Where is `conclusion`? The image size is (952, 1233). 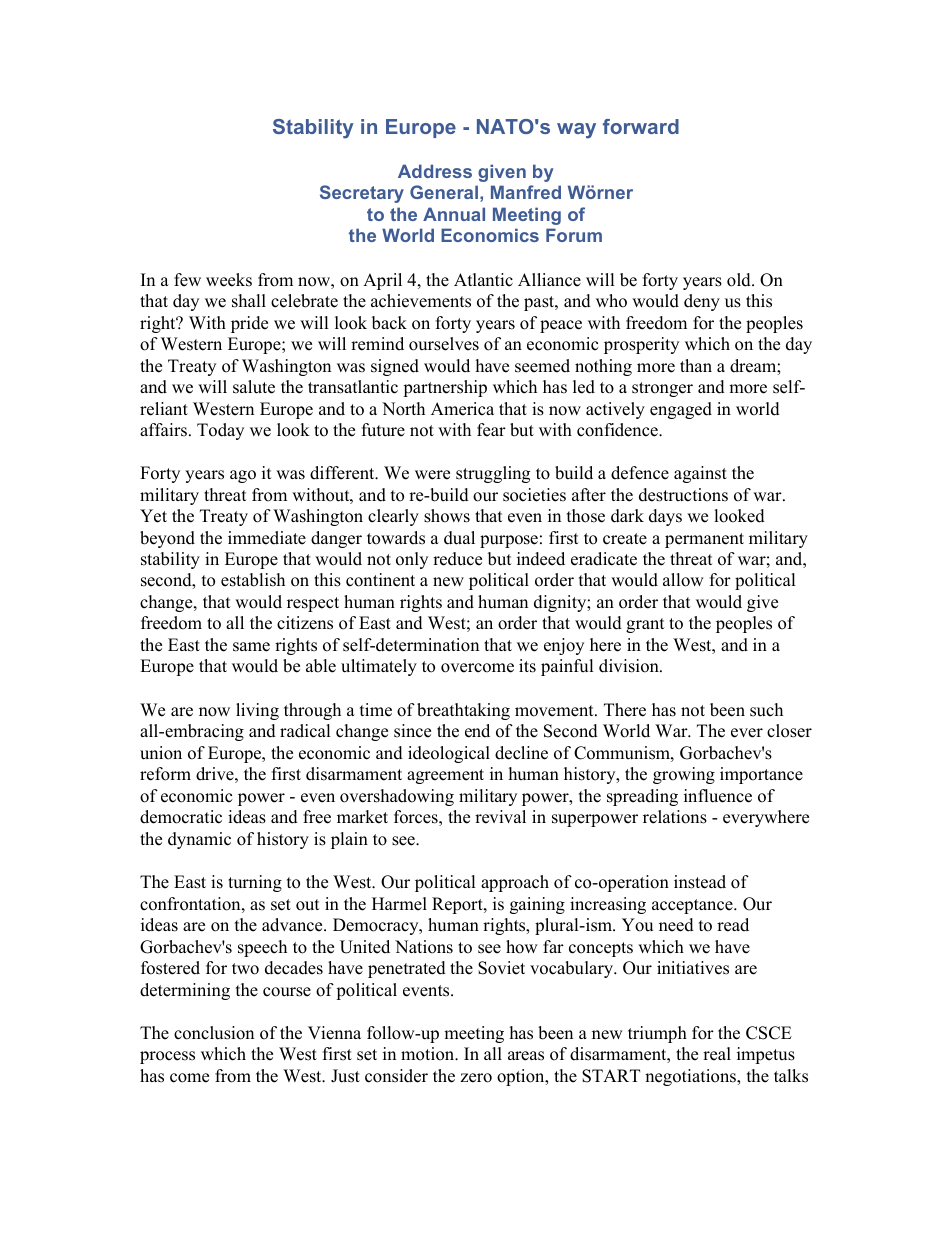 conclusion is located at coordinates (214, 1033).
